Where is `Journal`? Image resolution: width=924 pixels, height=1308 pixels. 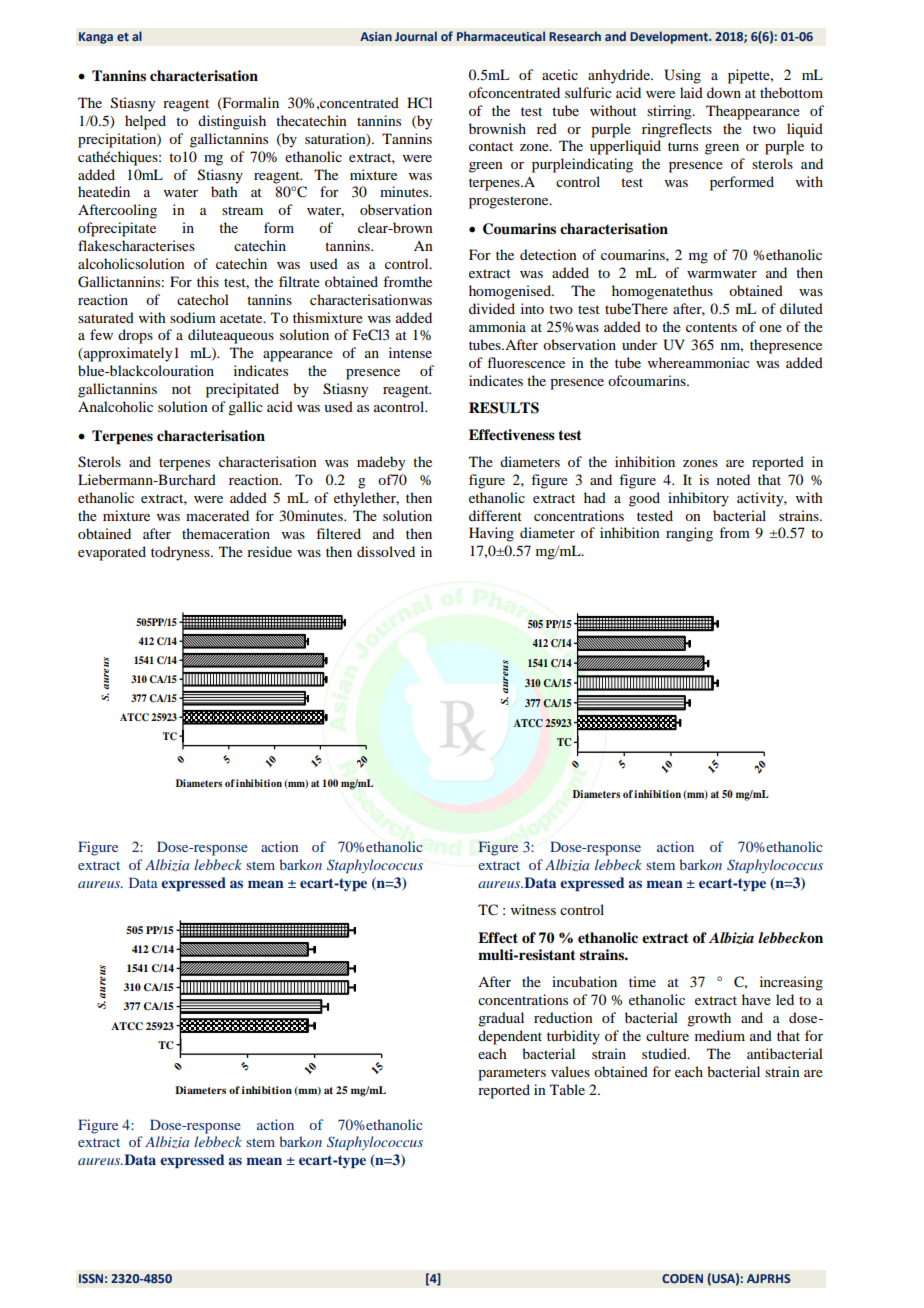
Journal is located at coordinates (416, 36).
